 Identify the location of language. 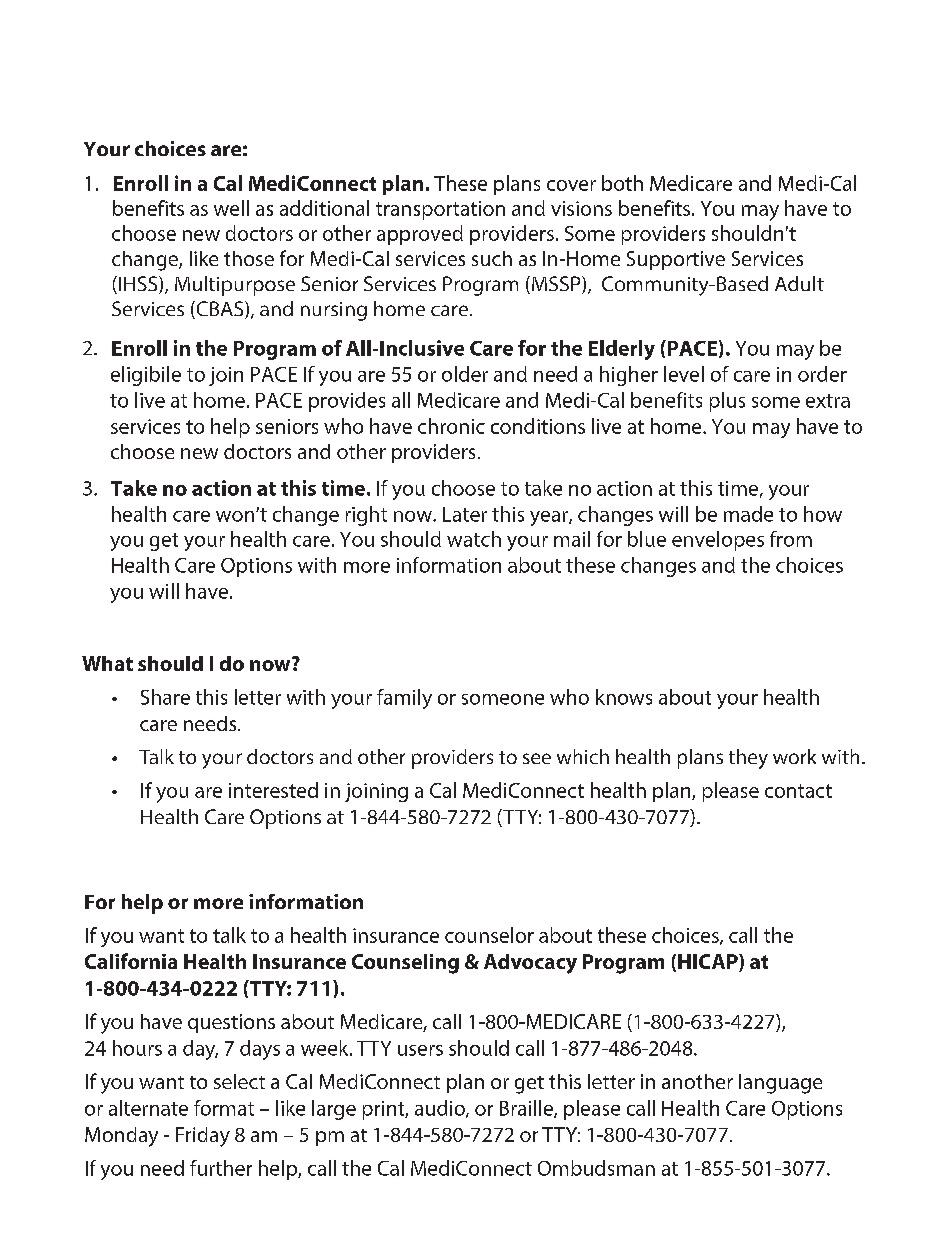
(780, 1084).
